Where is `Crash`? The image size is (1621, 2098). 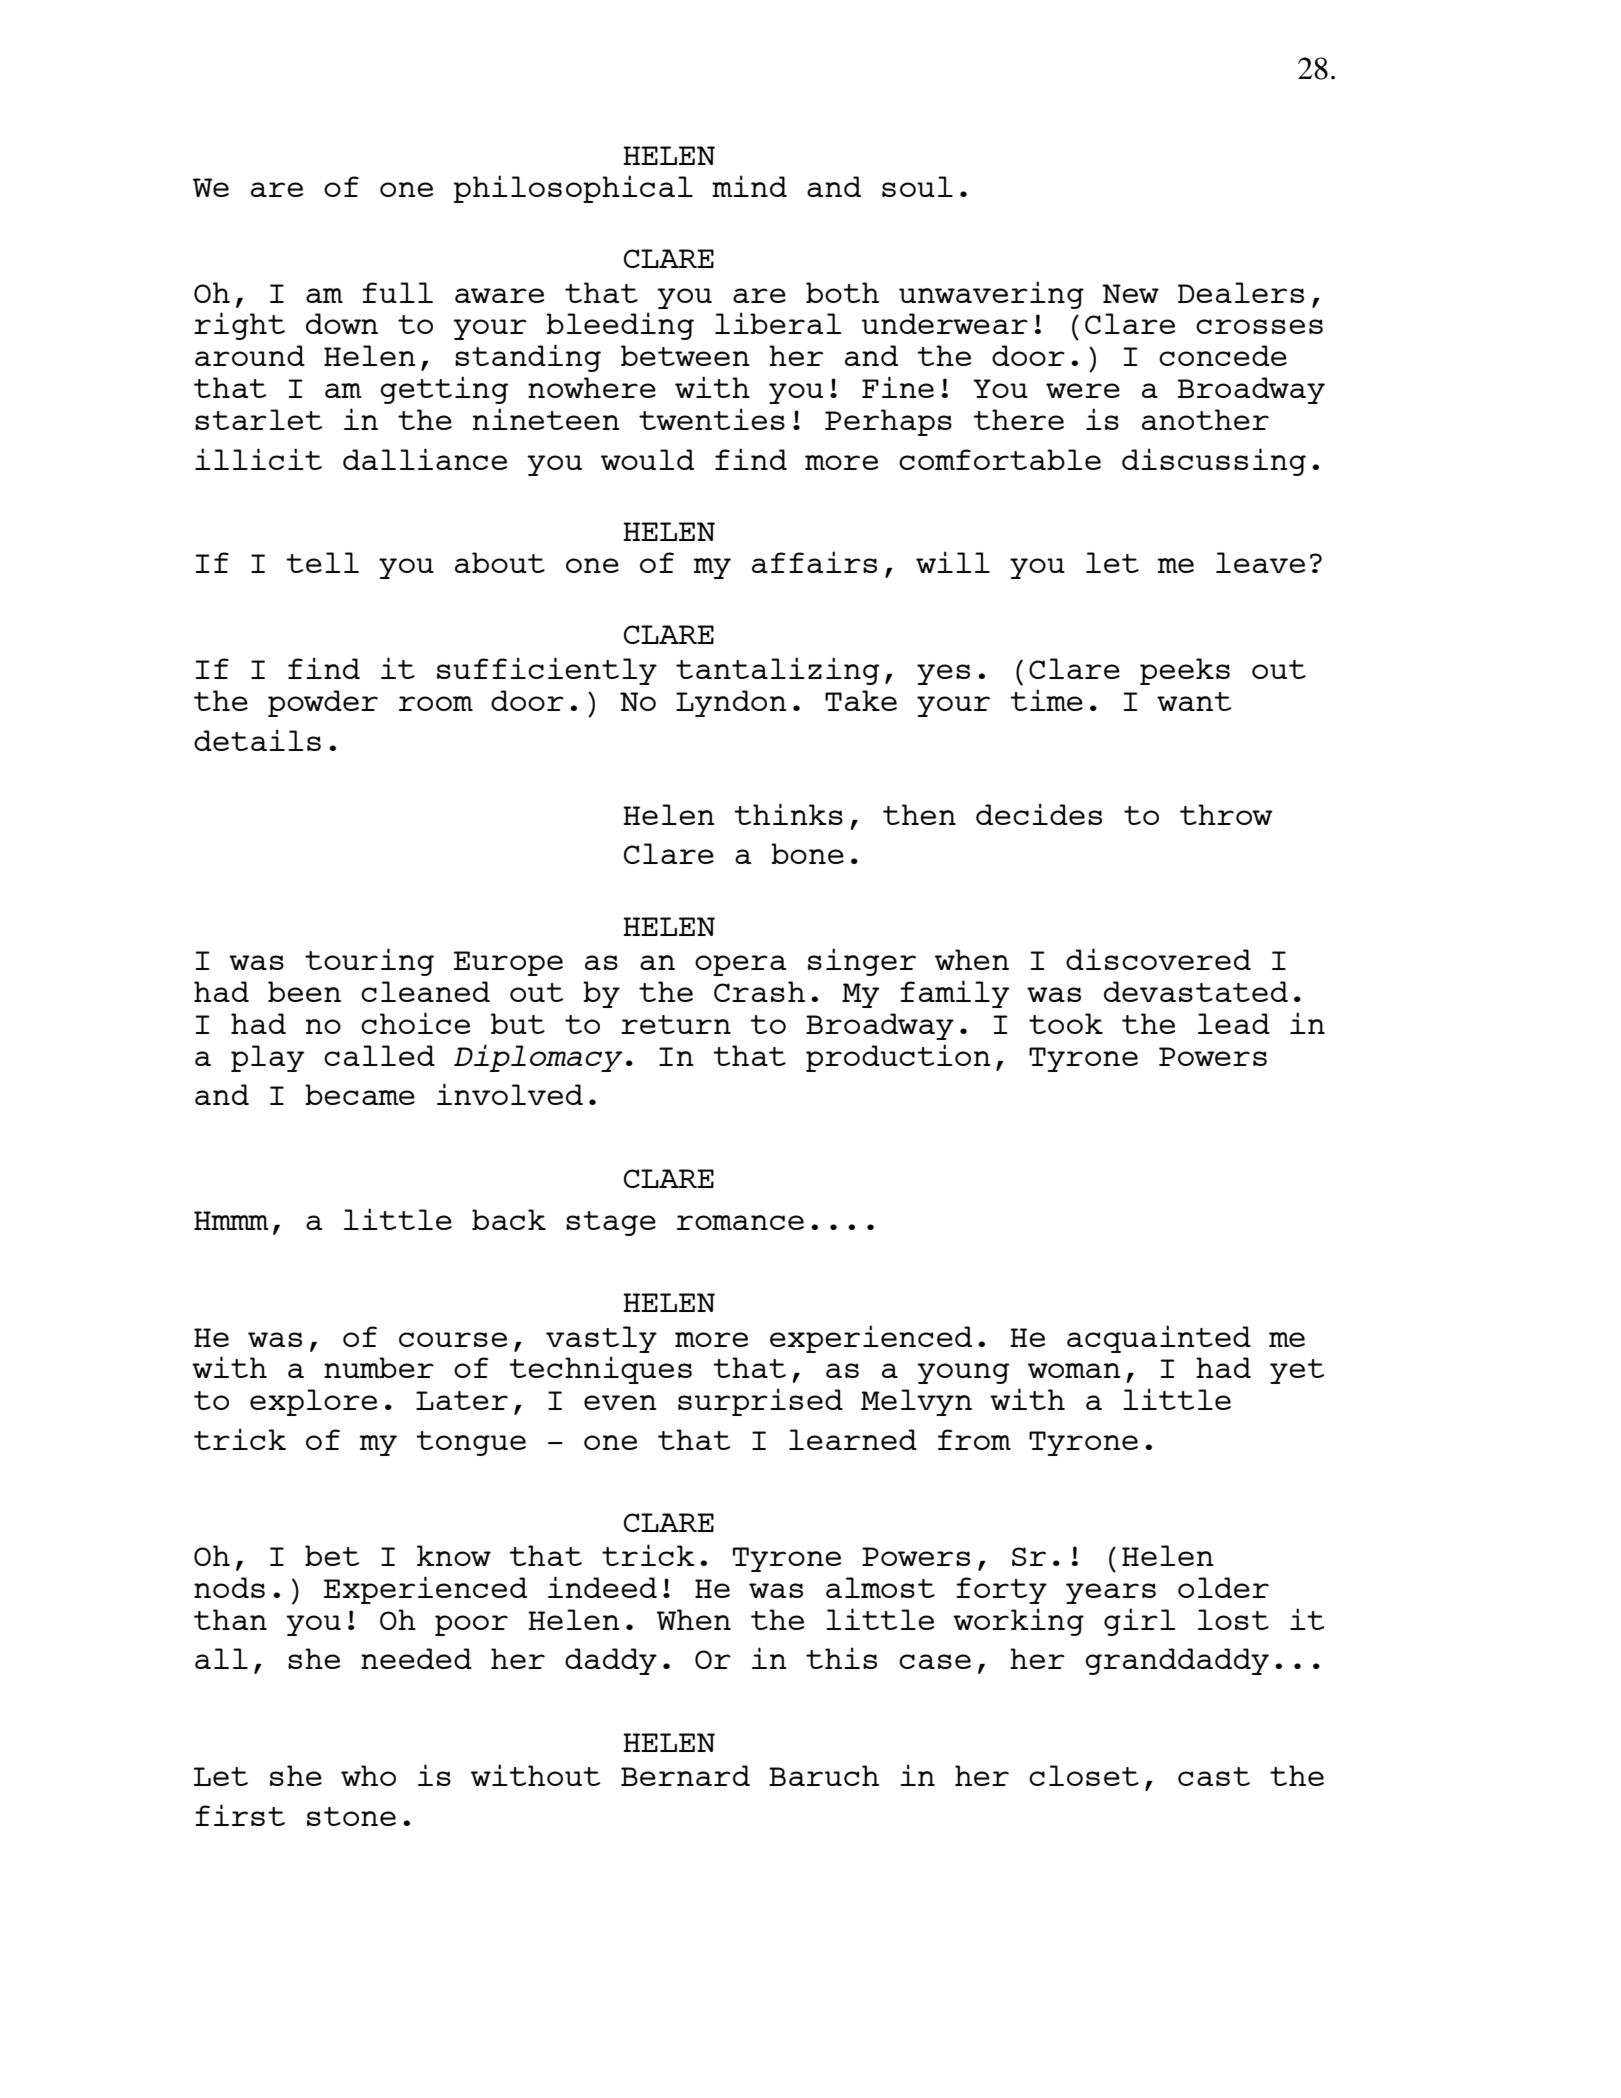 Crash is located at coordinates (759, 991).
